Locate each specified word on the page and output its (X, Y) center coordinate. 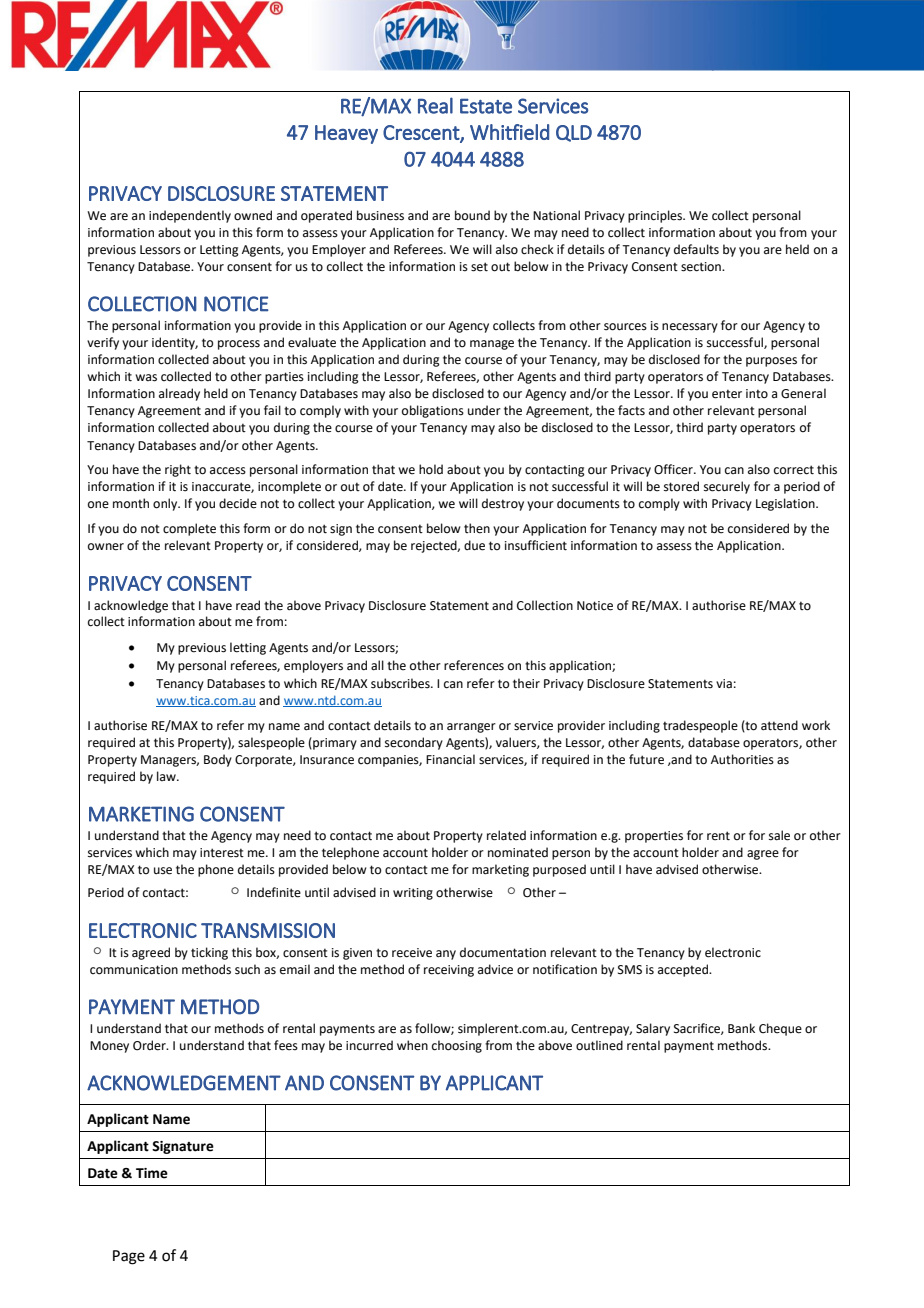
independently (190, 216)
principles (656, 216)
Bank (741, 1028)
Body (218, 760)
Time (152, 1173)
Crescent (422, 133)
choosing (457, 1046)
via (724, 684)
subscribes (401, 683)
